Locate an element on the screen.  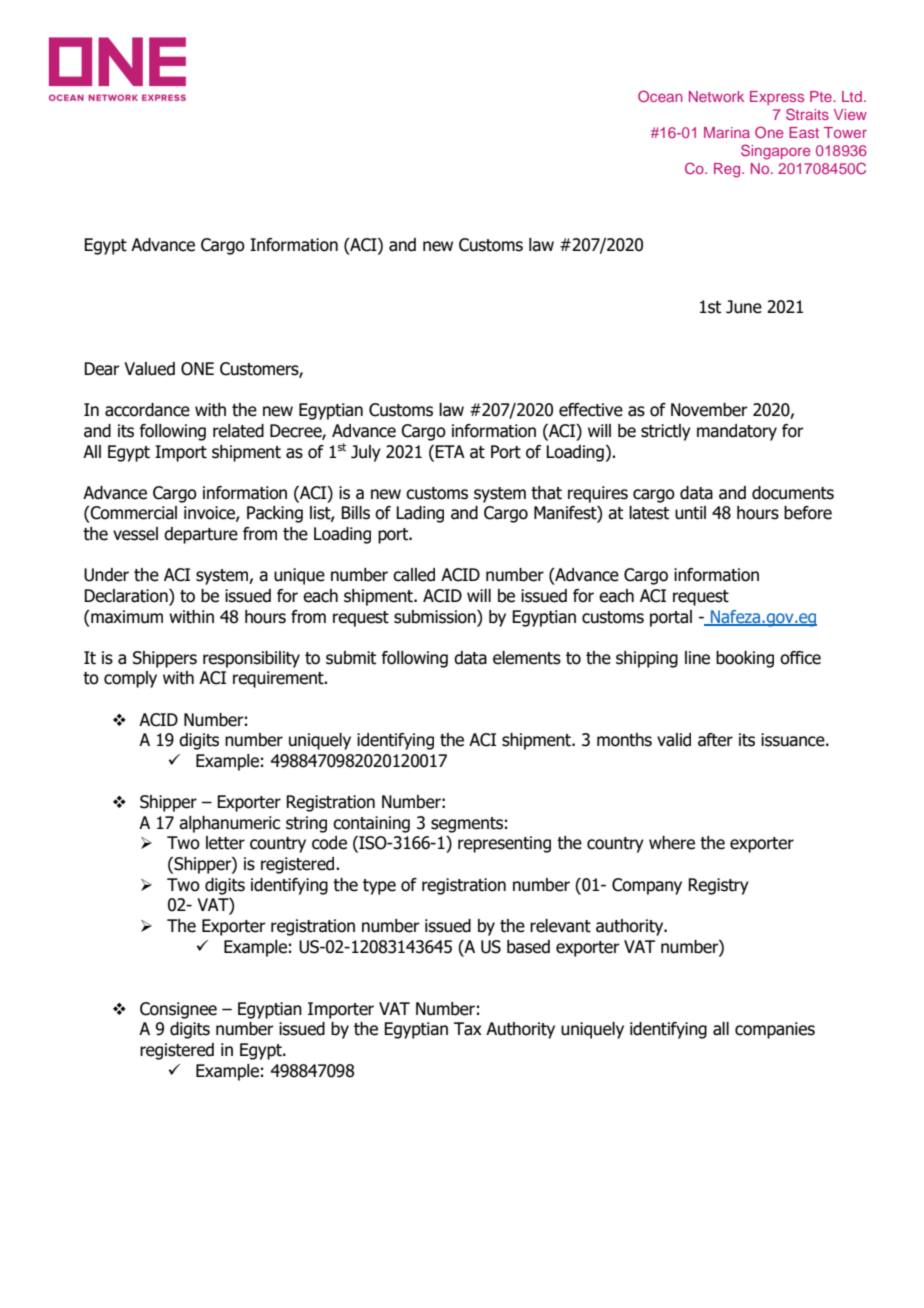
Ocean is located at coordinates (660, 96).
